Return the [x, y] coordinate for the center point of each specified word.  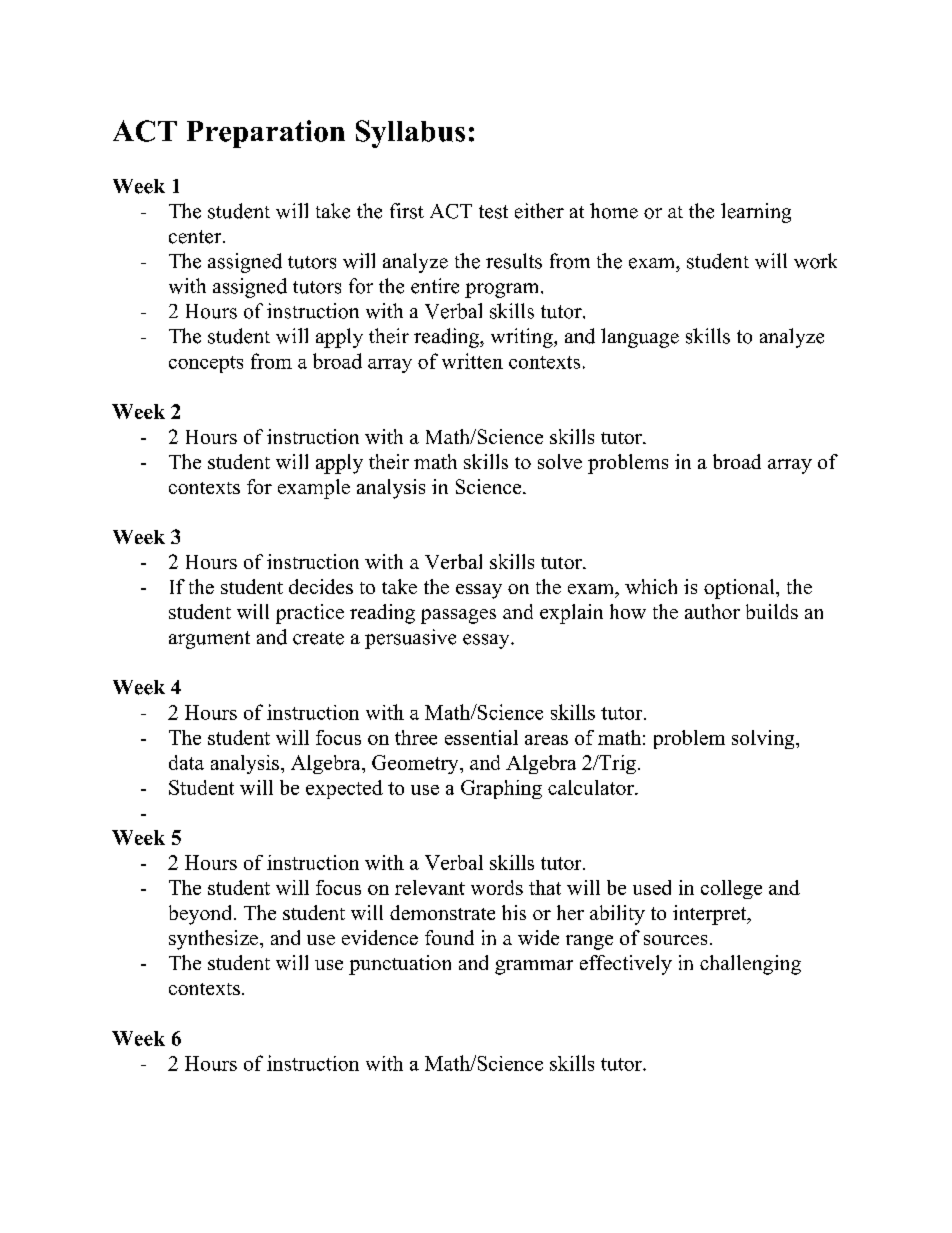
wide [538, 937]
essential [481, 737]
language [640, 338]
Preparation [266, 134]
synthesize [215, 940]
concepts [206, 364]
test [493, 212]
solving [764, 739]
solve [560, 461]
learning [756, 213]
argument [209, 640]
